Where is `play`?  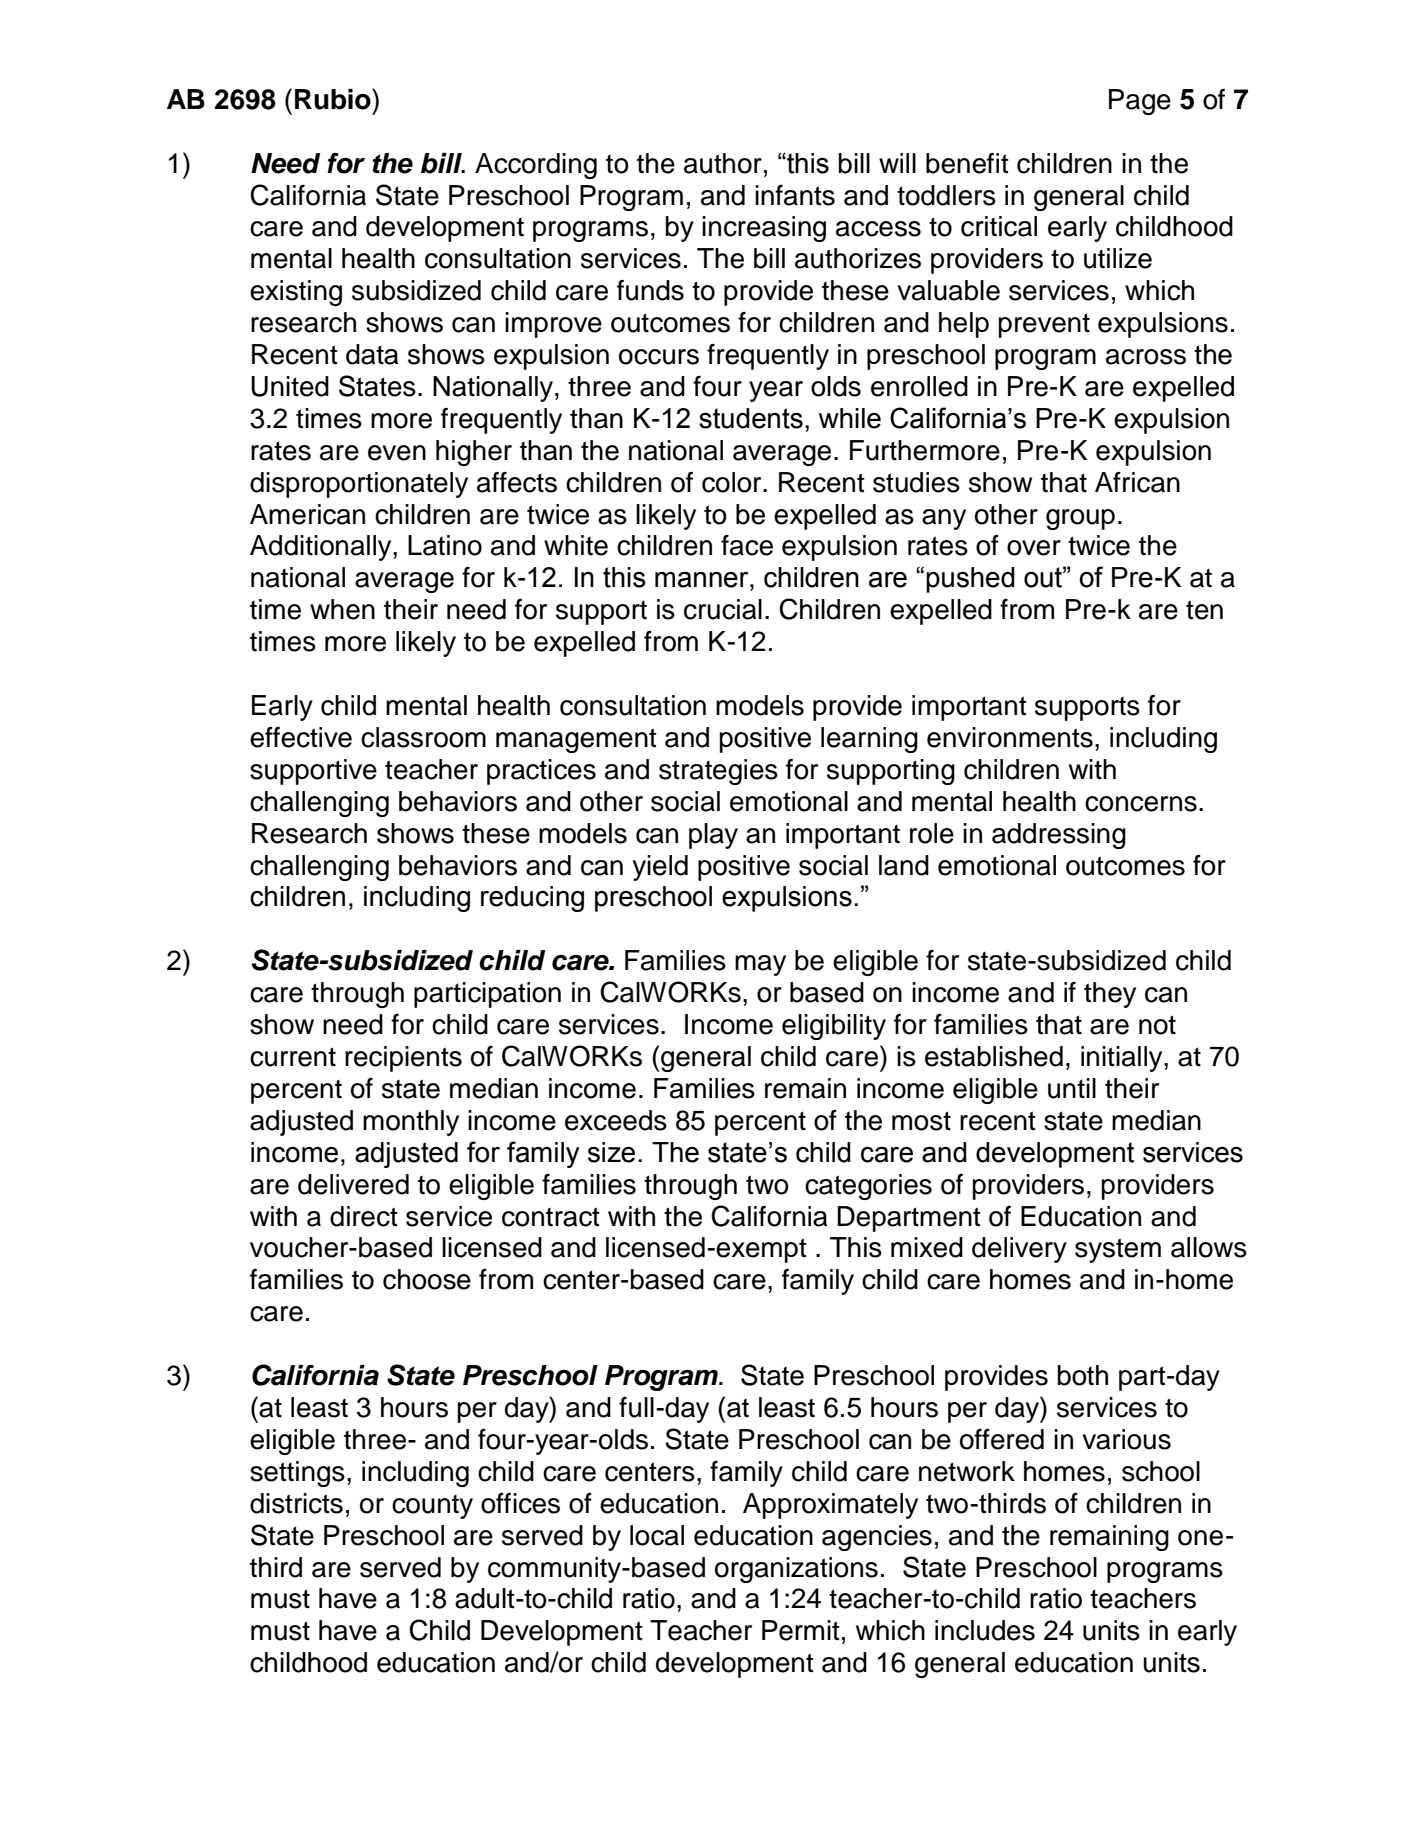
play is located at coordinates (713, 836).
